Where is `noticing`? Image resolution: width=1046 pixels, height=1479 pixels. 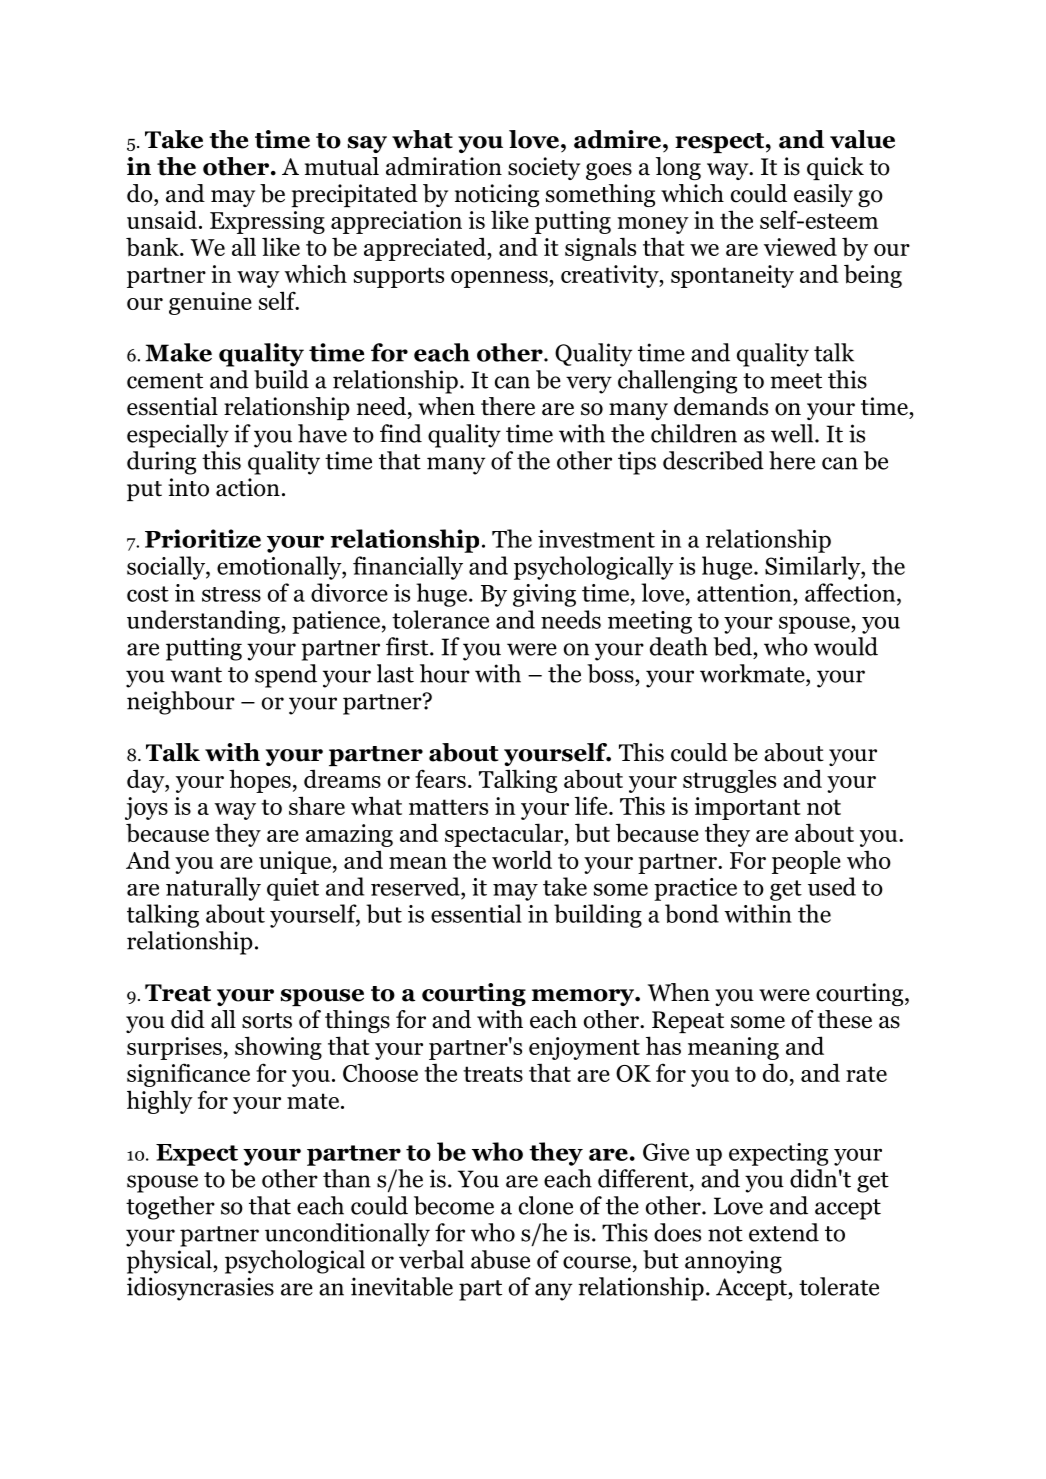
noticing is located at coordinates (497, 195).
